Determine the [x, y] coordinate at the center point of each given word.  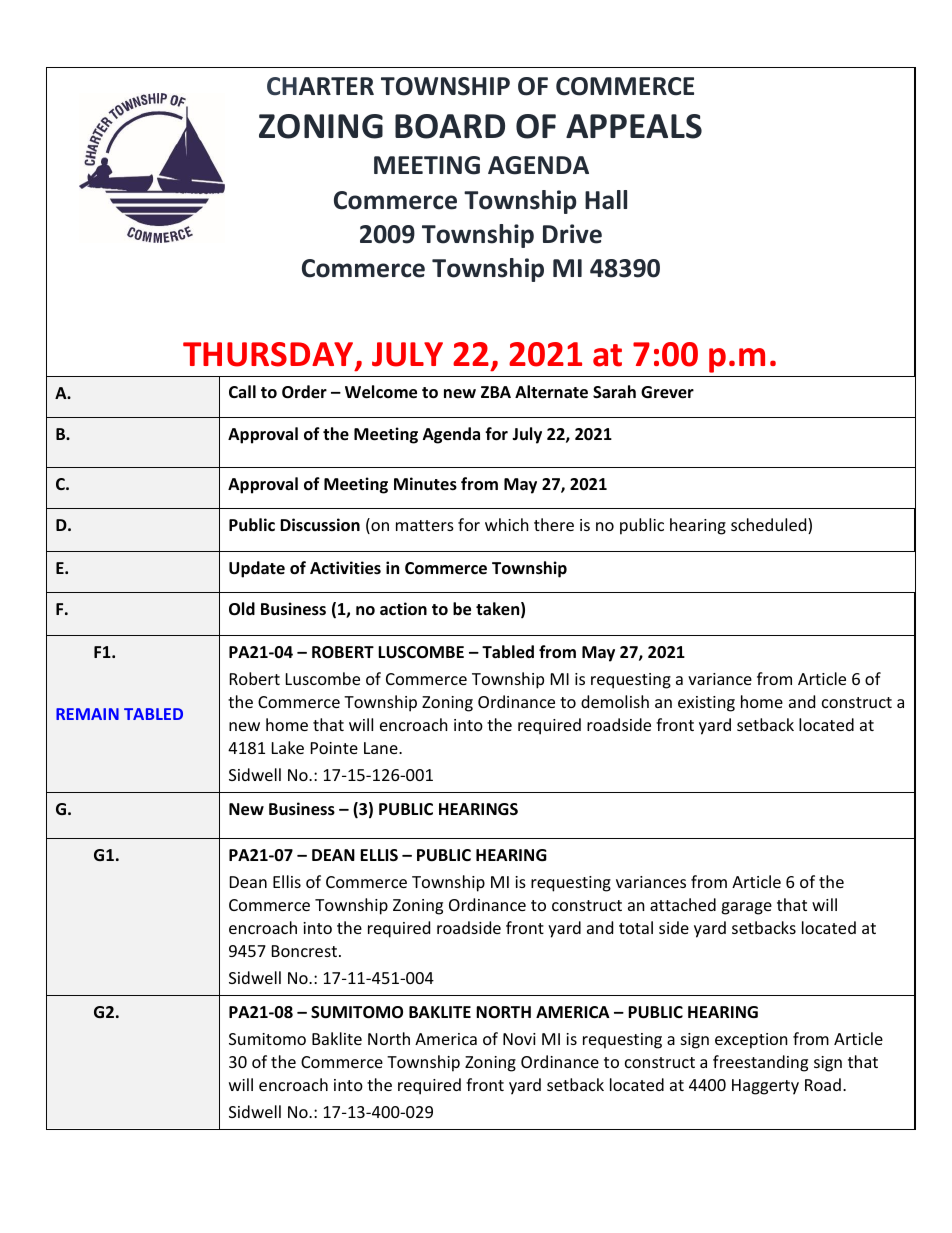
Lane [382, 748]
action [403, 609]
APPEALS [634, 126]
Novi [519, 1039]
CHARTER [320, 86]
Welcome [381, 392]
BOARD [450, 126]
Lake [288, 747]
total [636, 927]
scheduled [770, 526]
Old [242, 609]
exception [751, 1041]
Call [242, 391]
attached [683, 904]
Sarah [614, 391]
